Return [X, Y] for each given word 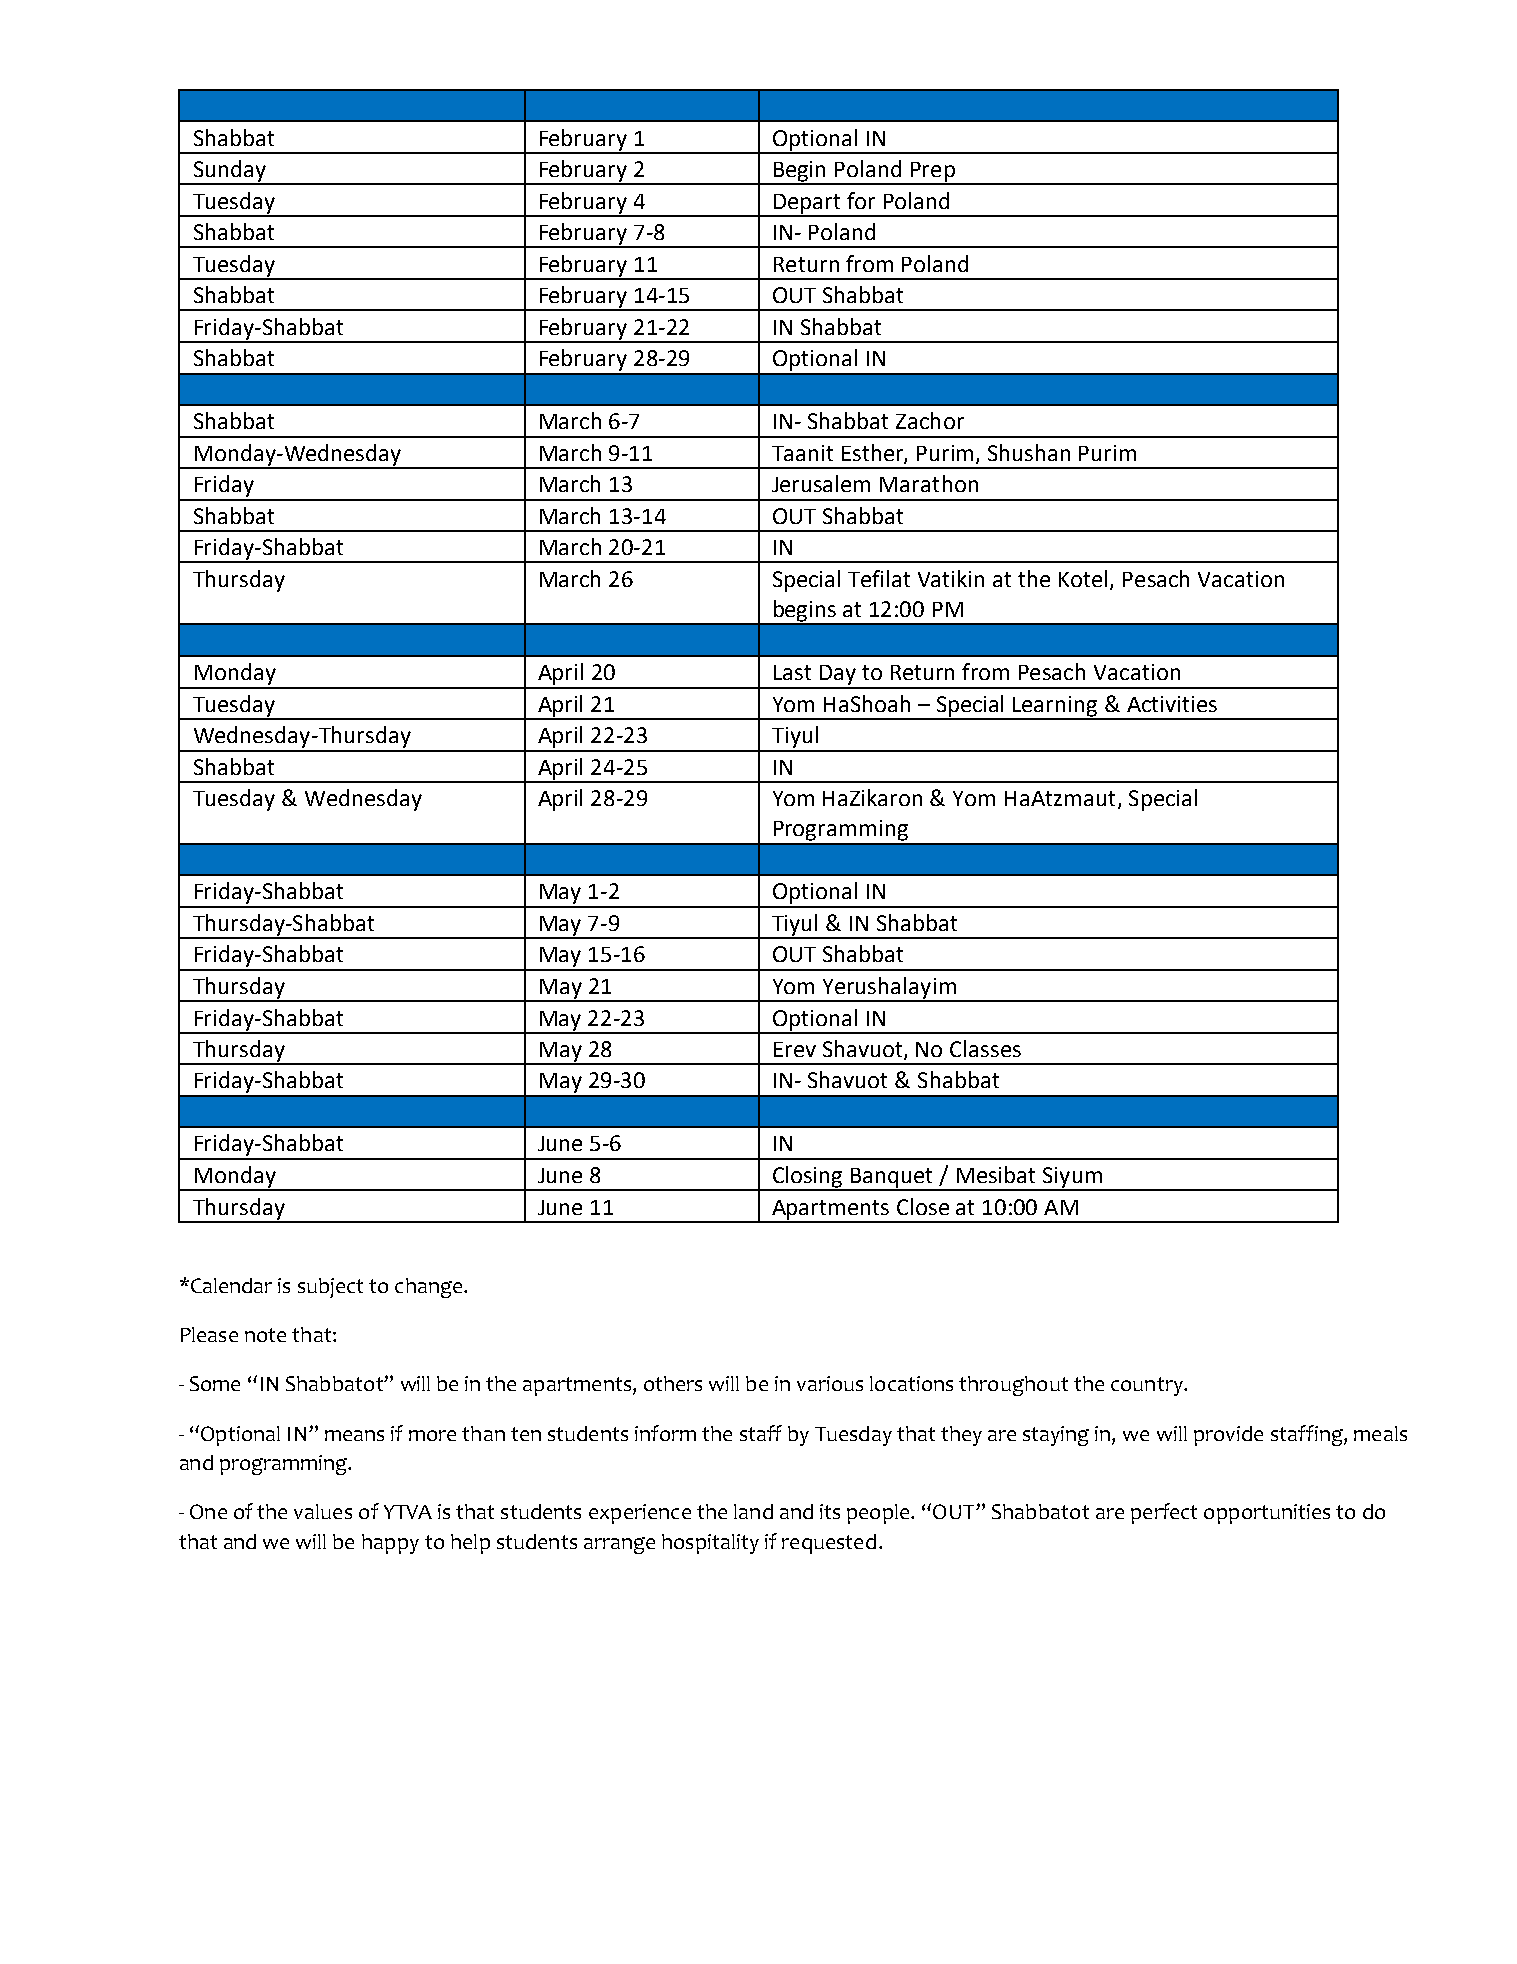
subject [330, 1288]
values [323, 1511]
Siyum [1073, 1178]
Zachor [930, 420]
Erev [795, 1049]
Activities [1172, 704]
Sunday [229, 172]
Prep [932, 173]
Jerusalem [821, 483]
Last [792, 672]
